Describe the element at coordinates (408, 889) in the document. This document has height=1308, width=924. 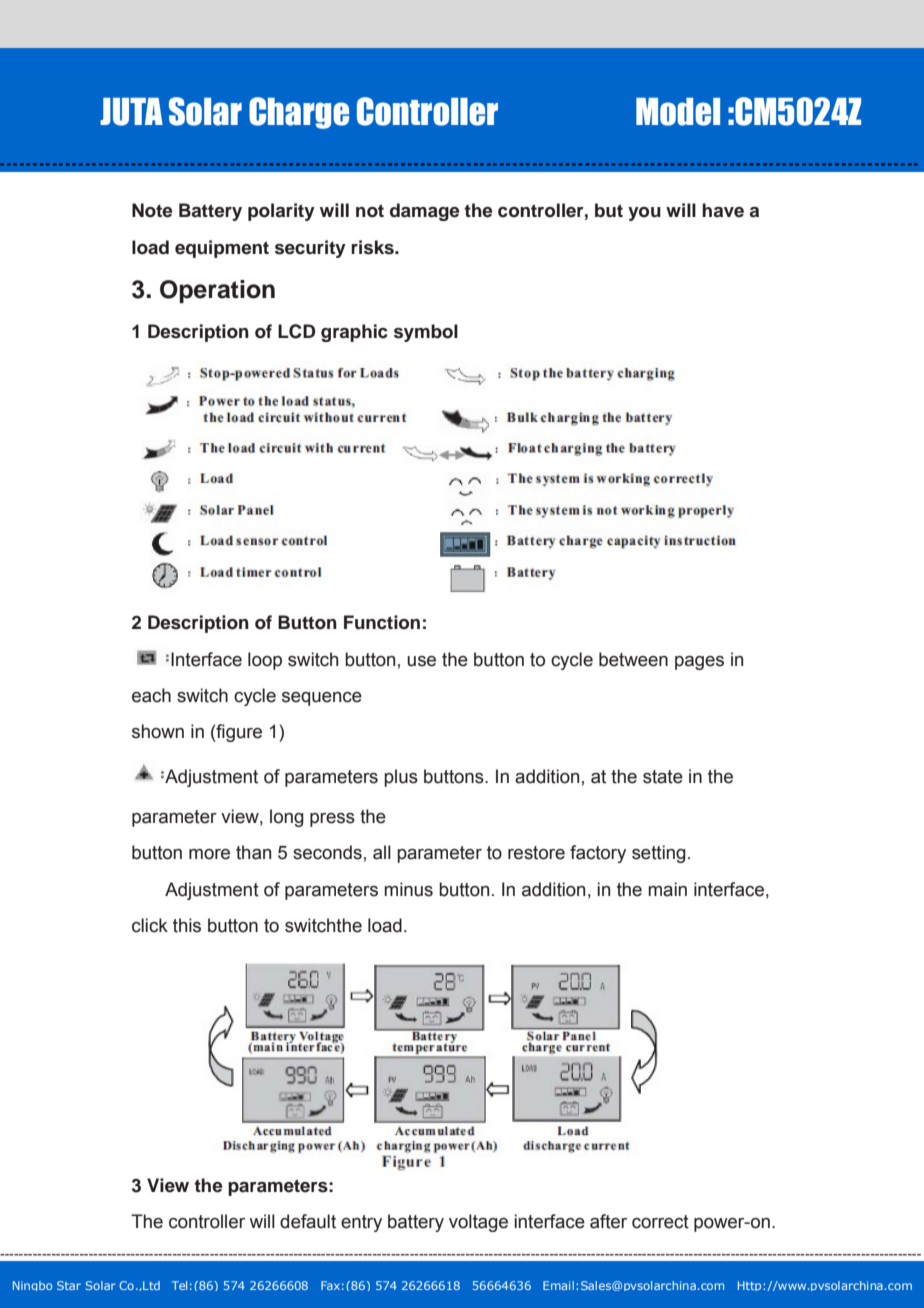
I see `minus` at that location.
